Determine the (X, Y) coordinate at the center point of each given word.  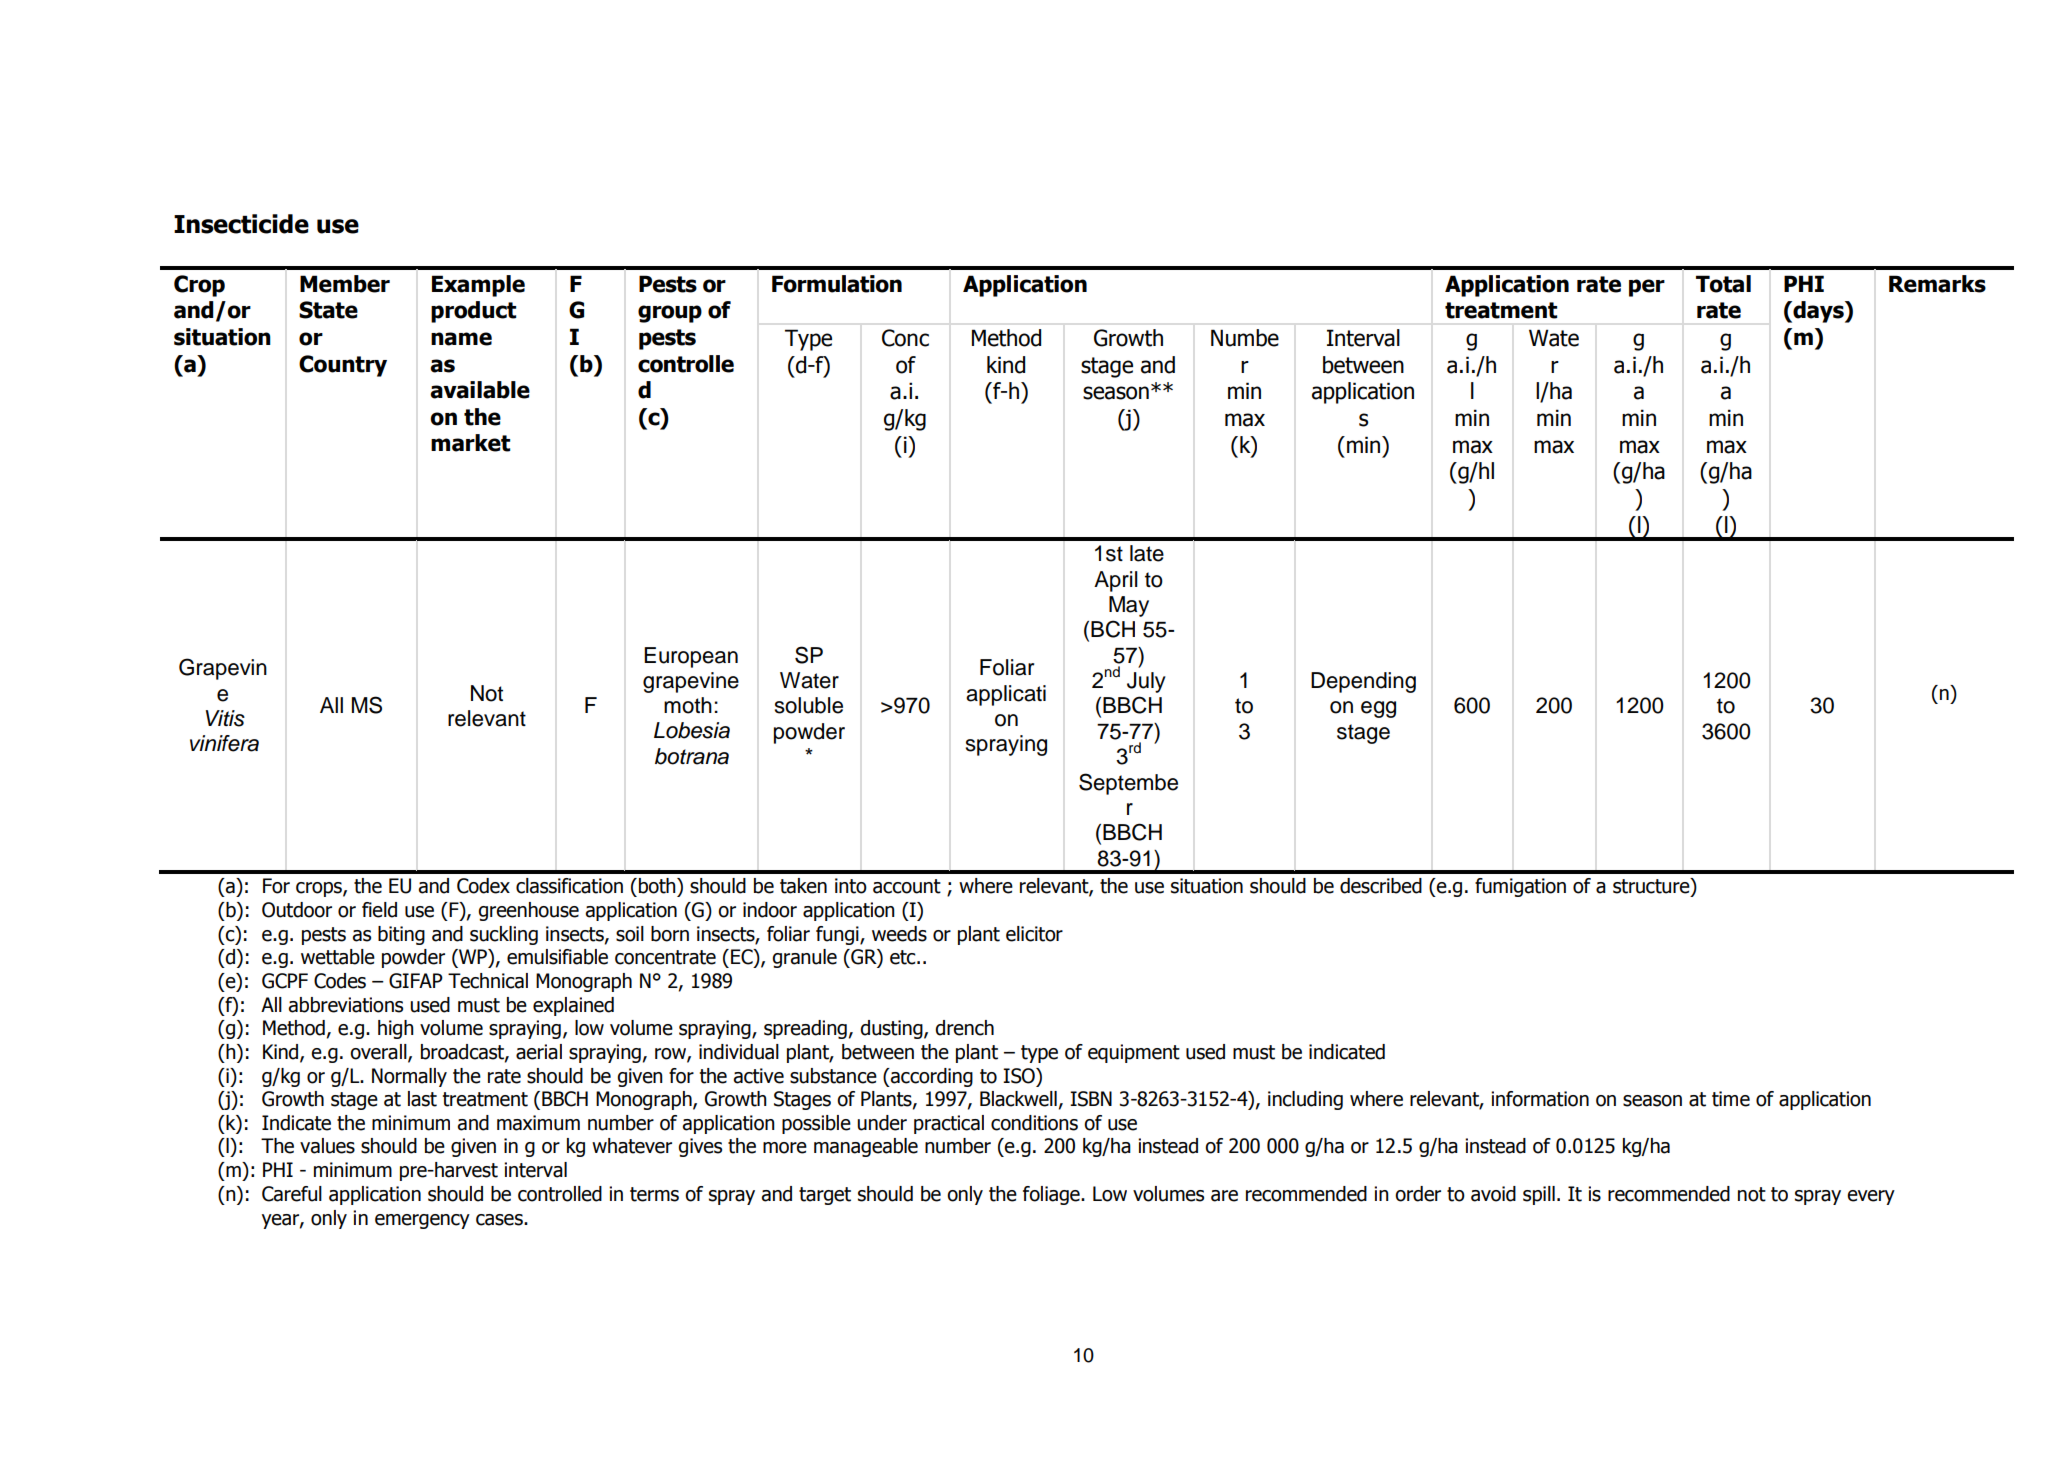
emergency (422, 1221)
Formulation (837, 284)
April (1116, 581)
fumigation (1520, 887)
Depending (1363, 682)
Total (1723, 284)
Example (478, 286)
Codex (483, 886)
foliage (1052, 1195)
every (1871, 1197)
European (691, 657)
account (907, 886)
